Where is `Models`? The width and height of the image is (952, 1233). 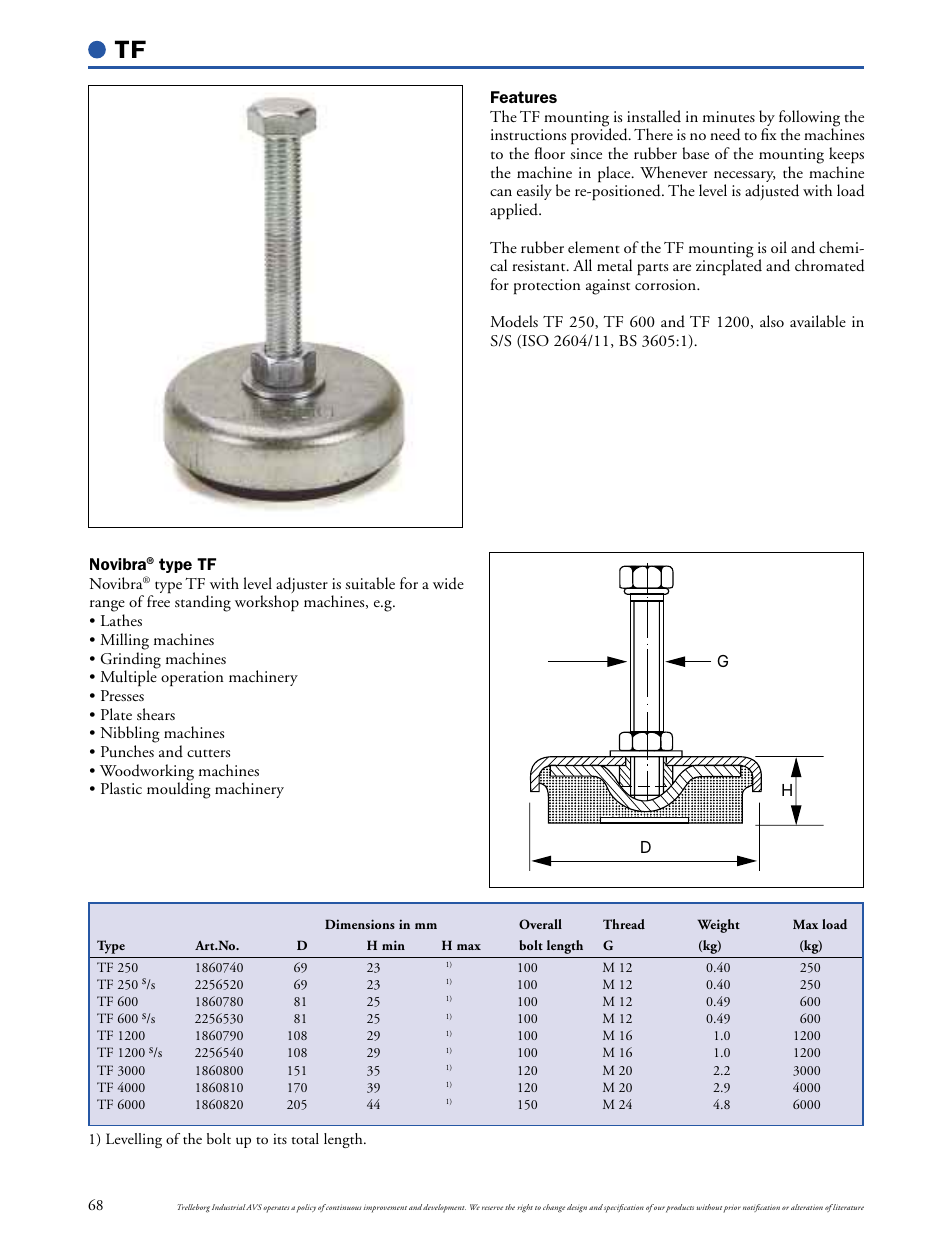
Models is located at coordinates (514, 321).
